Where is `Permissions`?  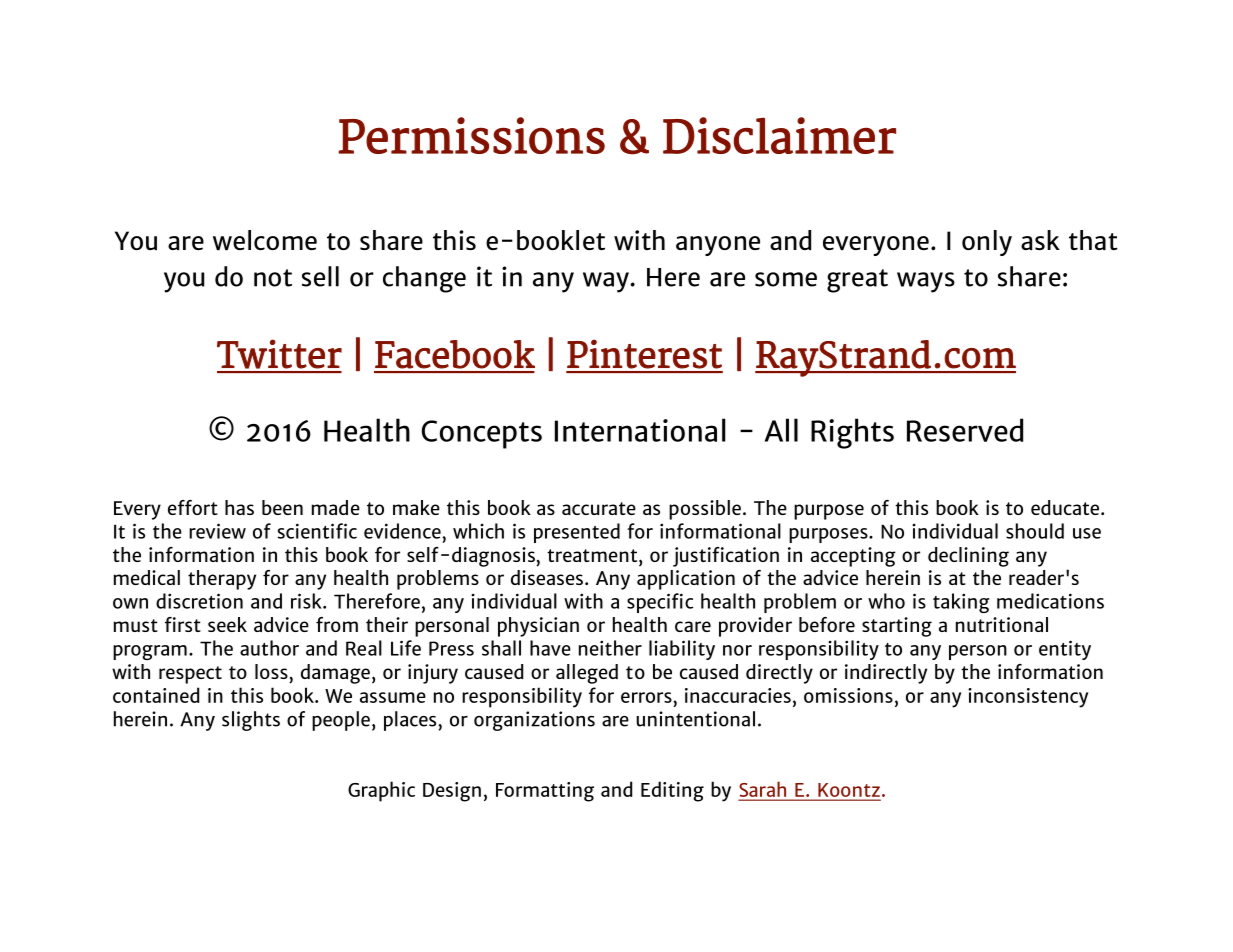
Permissions is located at coordinates (472, 135).
